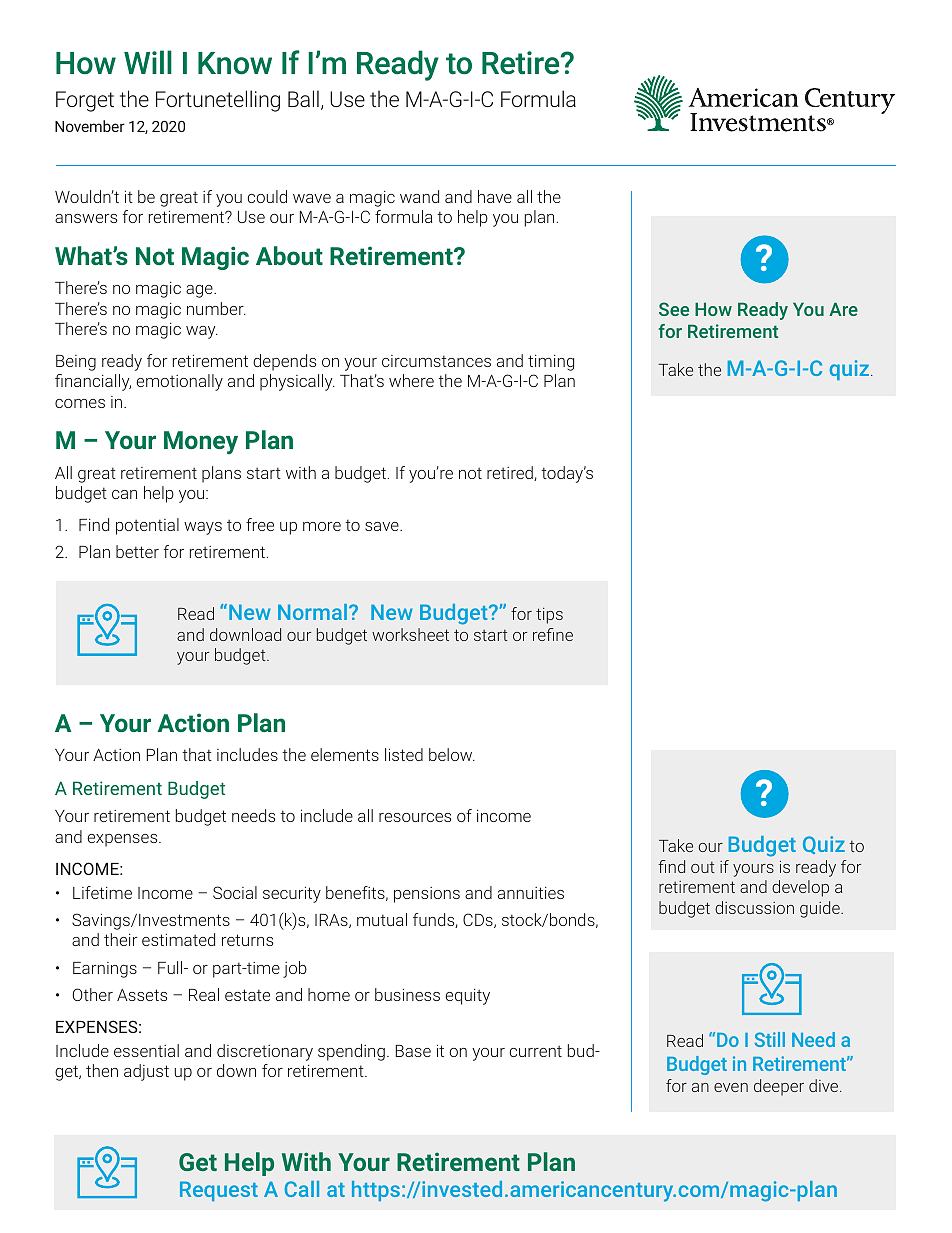 The width and height of the screenshot is (952, 1233). Describe the element at coordinates (731, 1087) in the screenshot. I see `even` at that location.
